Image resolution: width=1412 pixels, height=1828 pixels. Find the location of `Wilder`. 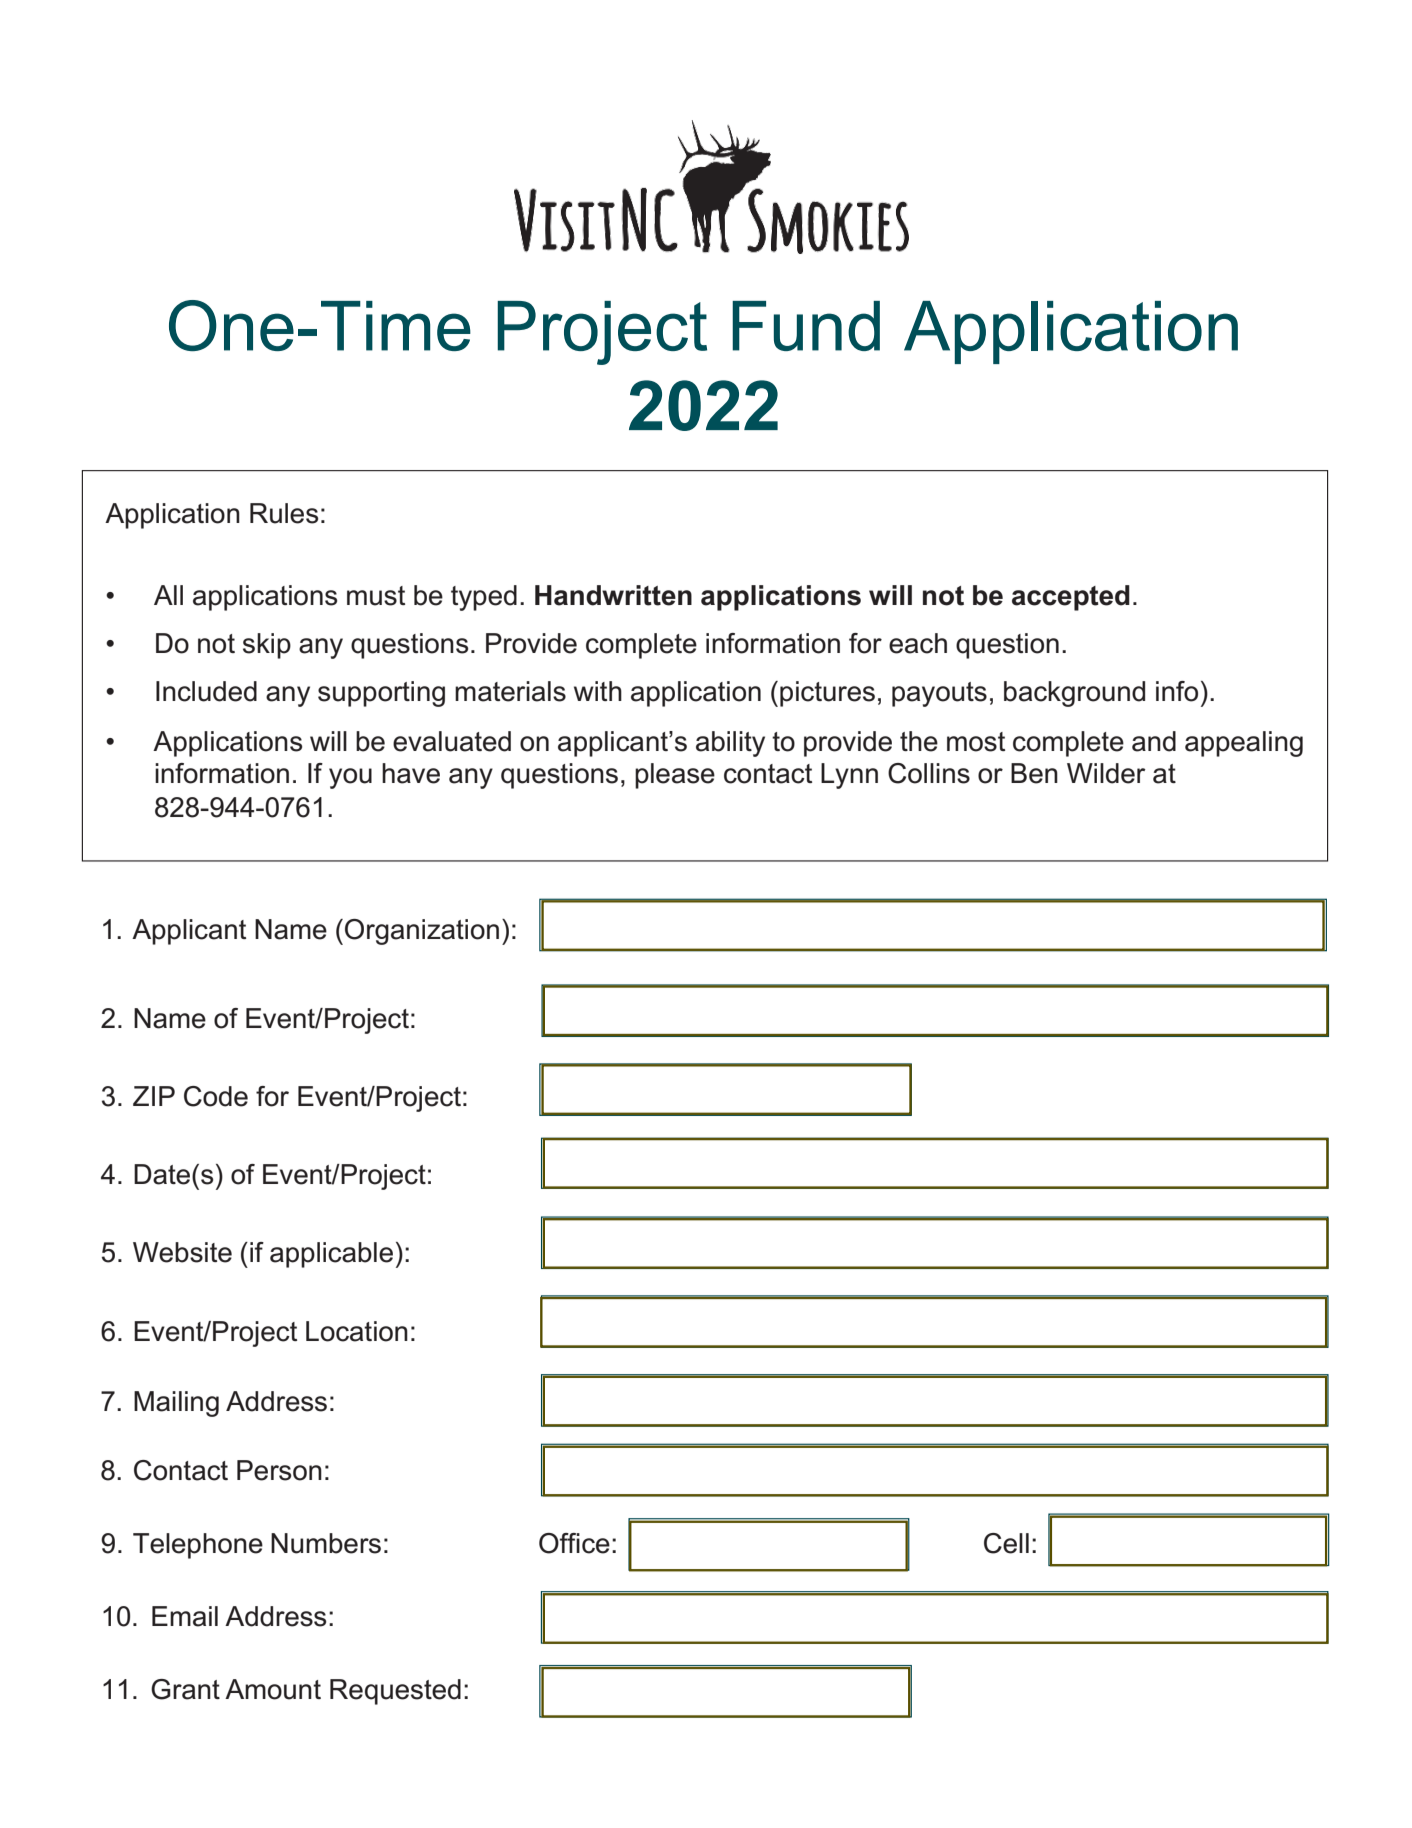

Wilder is located at coordinates (1106, 773).
